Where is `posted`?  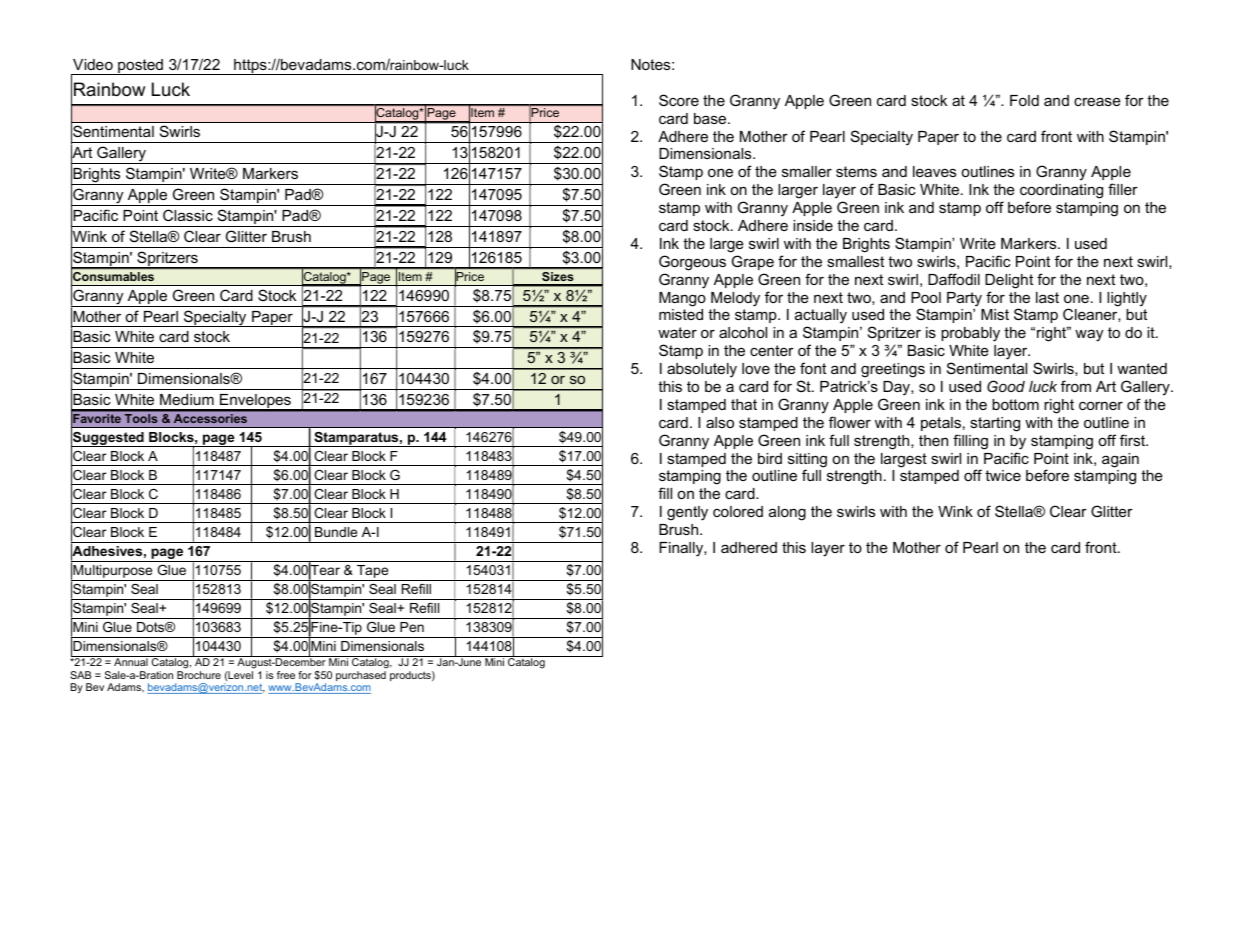 posted is located at coordinates (140, 67).
